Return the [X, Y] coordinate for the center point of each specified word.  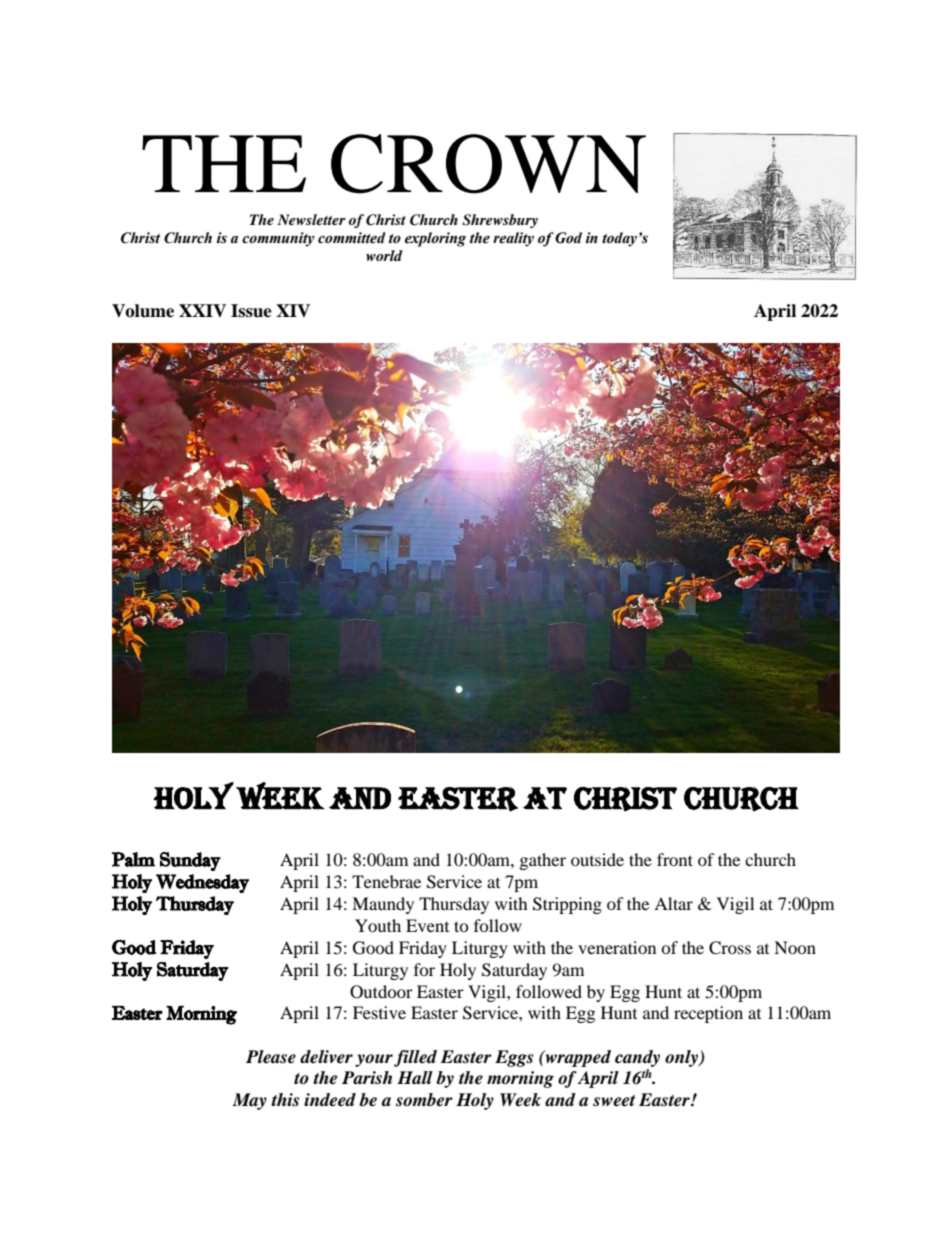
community [278, 239]
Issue [251, 311]
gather [543, 861]
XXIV [202, 310]
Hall [415, 1078]
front [675, 859]
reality [513, 239]
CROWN [488, 164]
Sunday [190, 861]
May [249, 1101]
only [683, 1058]
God [568, 238]
